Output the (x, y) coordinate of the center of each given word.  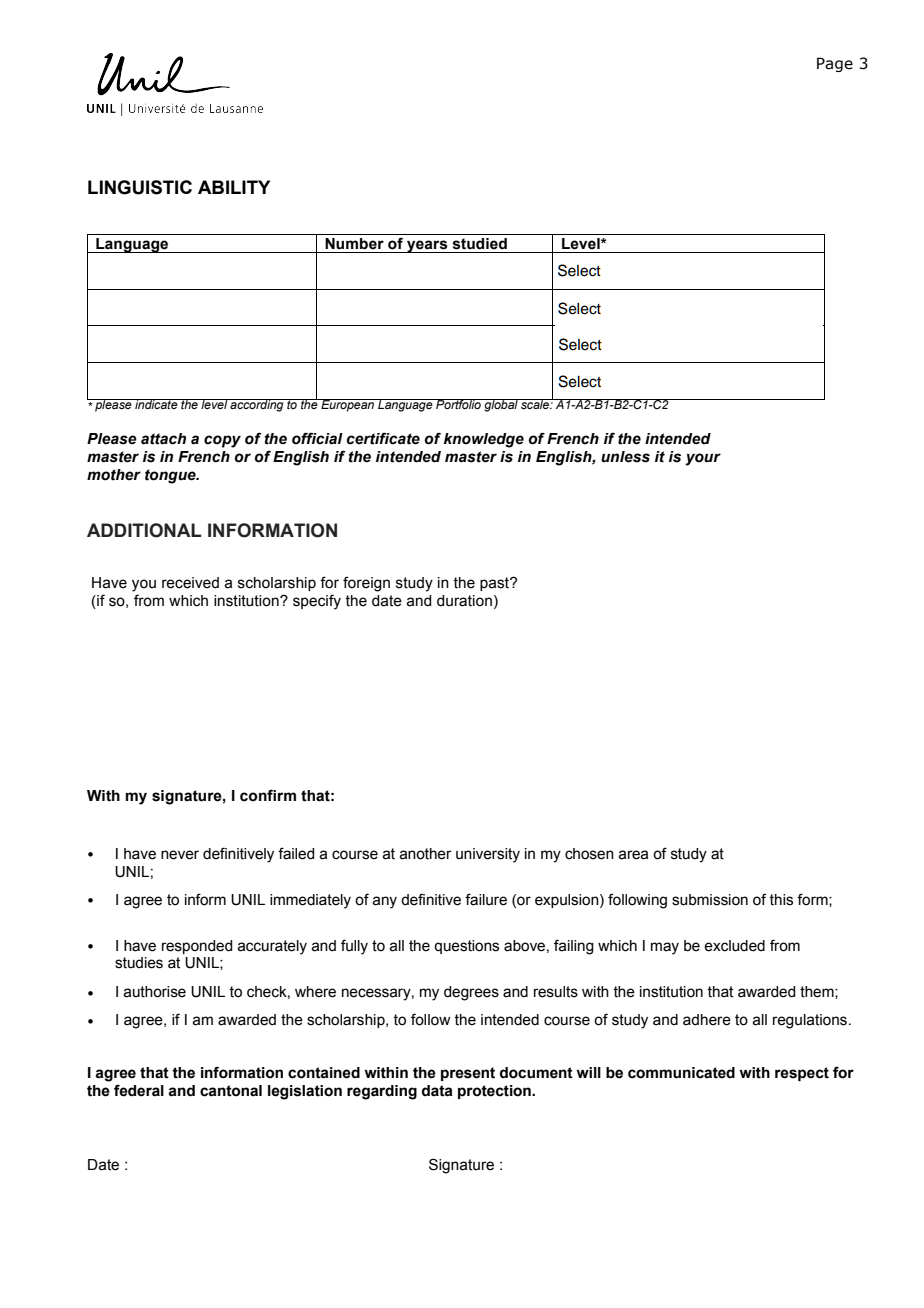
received (190, 583)
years (427, 246)
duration (464, 601)
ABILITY (234, 187)
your (703, 459)
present (468, 1074)
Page (835, 64)
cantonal (231, 1091)
